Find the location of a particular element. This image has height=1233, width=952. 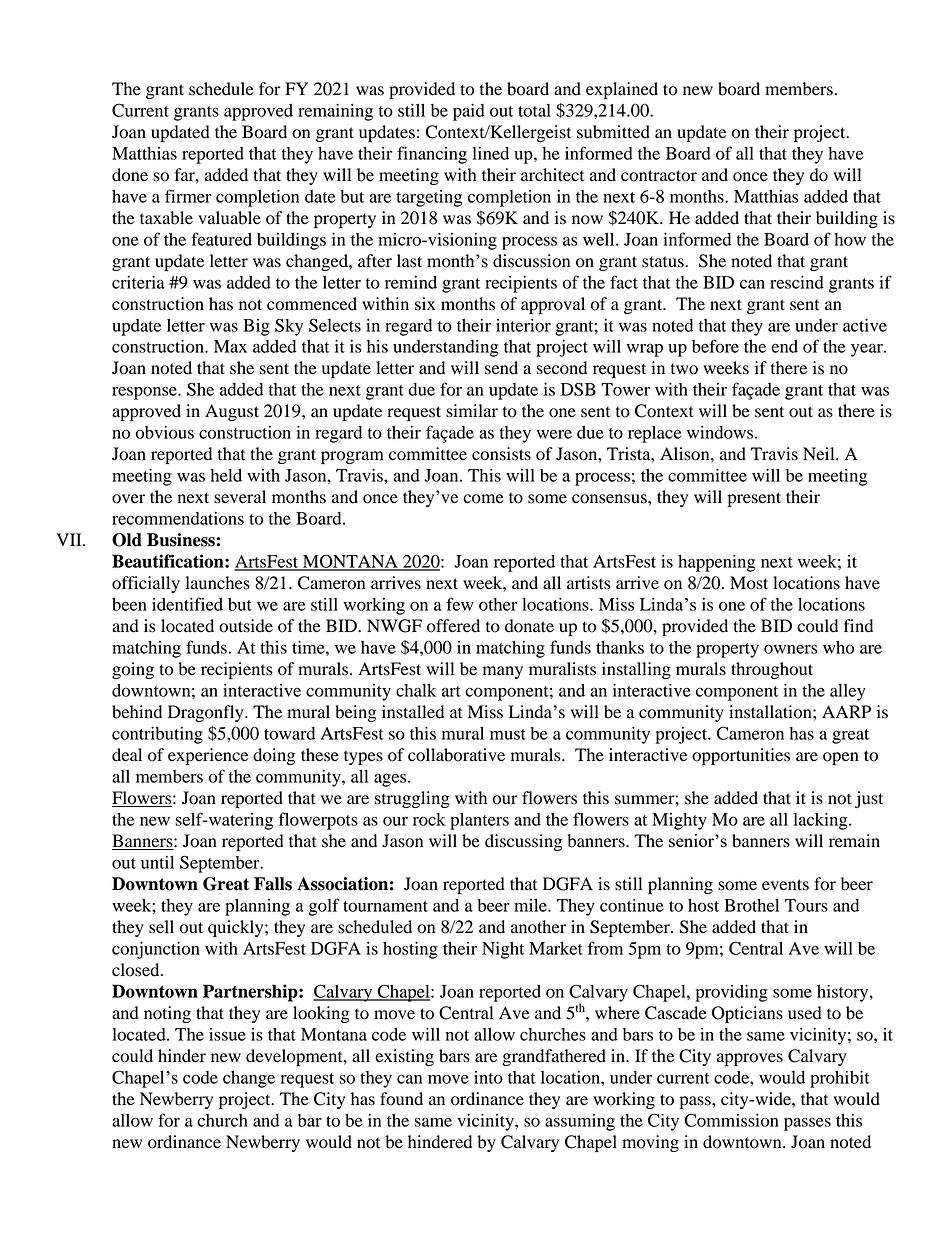

owners is located at coordinates (791, 649).
